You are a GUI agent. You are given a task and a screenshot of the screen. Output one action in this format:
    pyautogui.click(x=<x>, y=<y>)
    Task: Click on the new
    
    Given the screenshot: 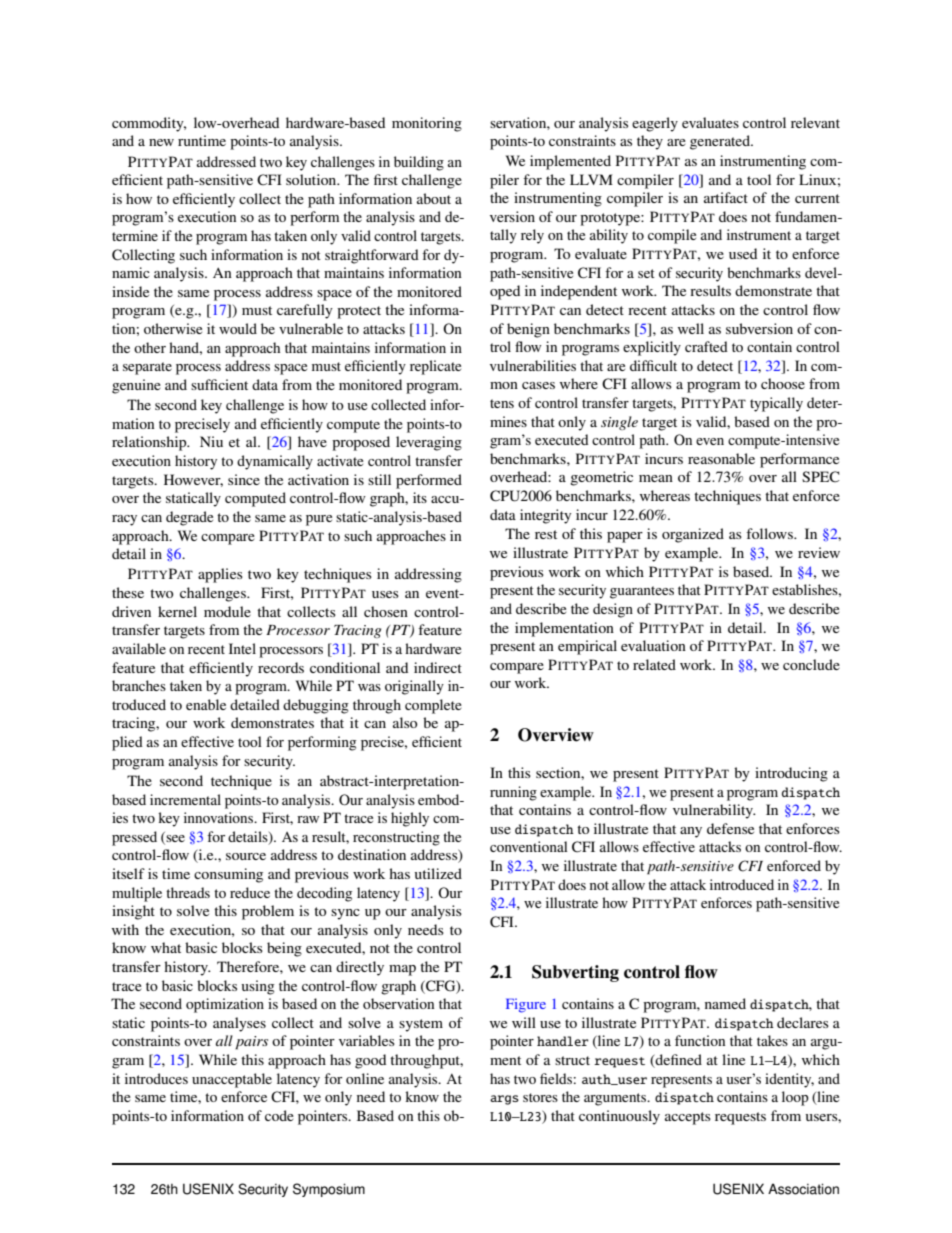 What is the action you would take?
    pyautogui.click(x=161, y=142)
